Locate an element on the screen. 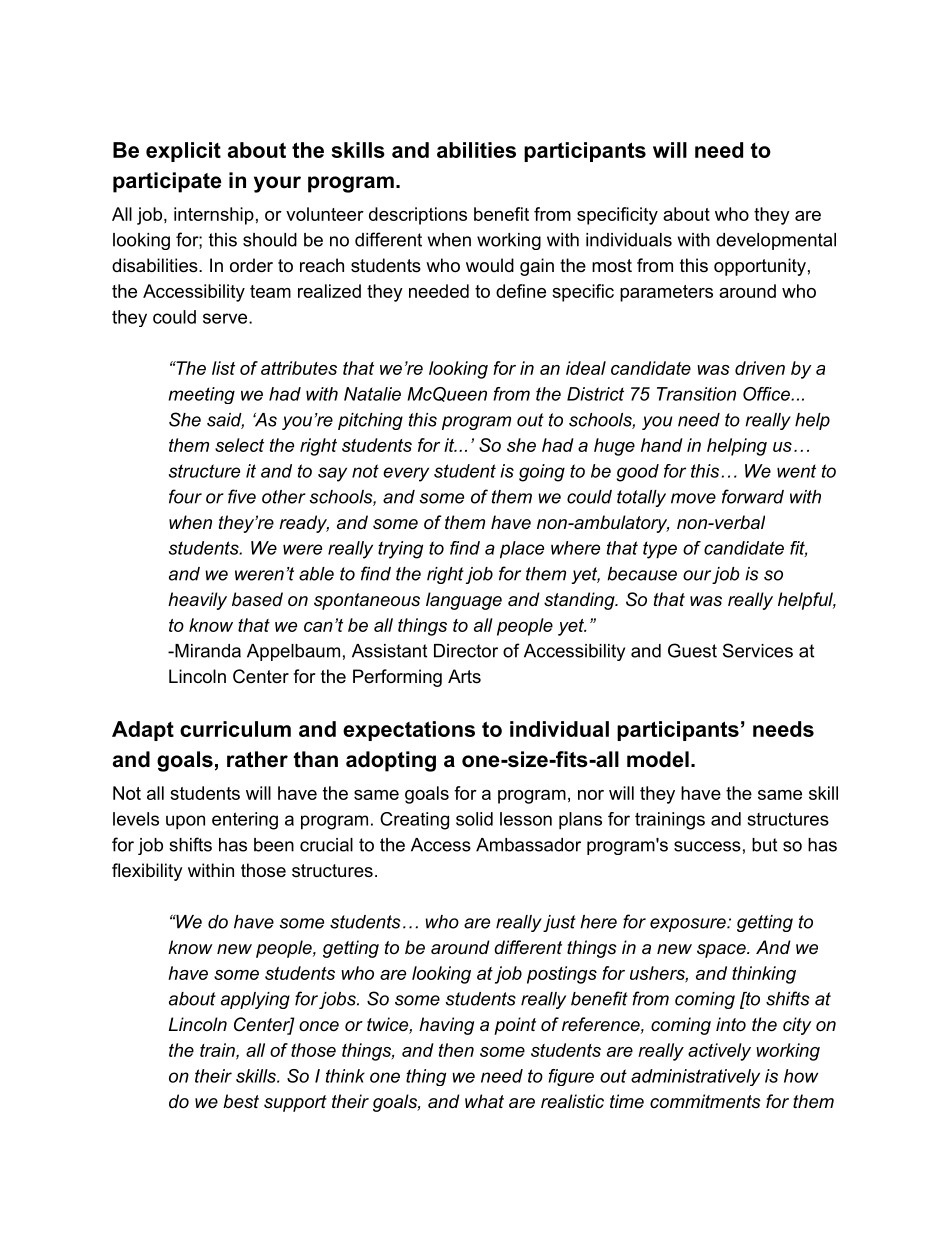 Image resolution: width=952 pixels, height=1233 pixels. solid is located at coordinates (474, 819).
